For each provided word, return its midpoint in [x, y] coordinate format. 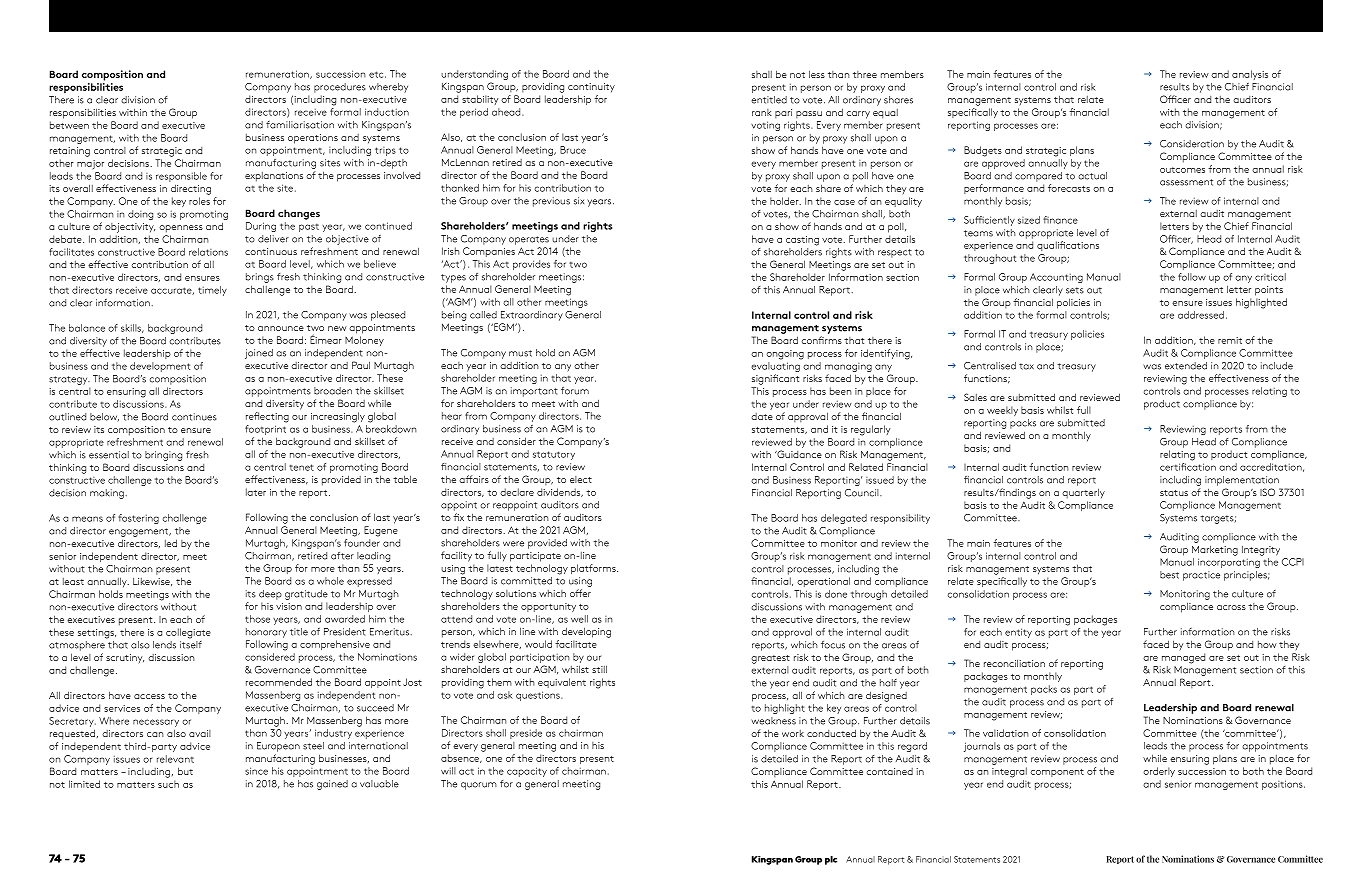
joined [259, 354]
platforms [594, 569]
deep [270, 595]
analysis [1250, 75]
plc [831, 860]
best [1169, 575]
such [168, 784]
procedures [340, 88]
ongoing [785, 355]
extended [1186, 366]
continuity [591, 88]
